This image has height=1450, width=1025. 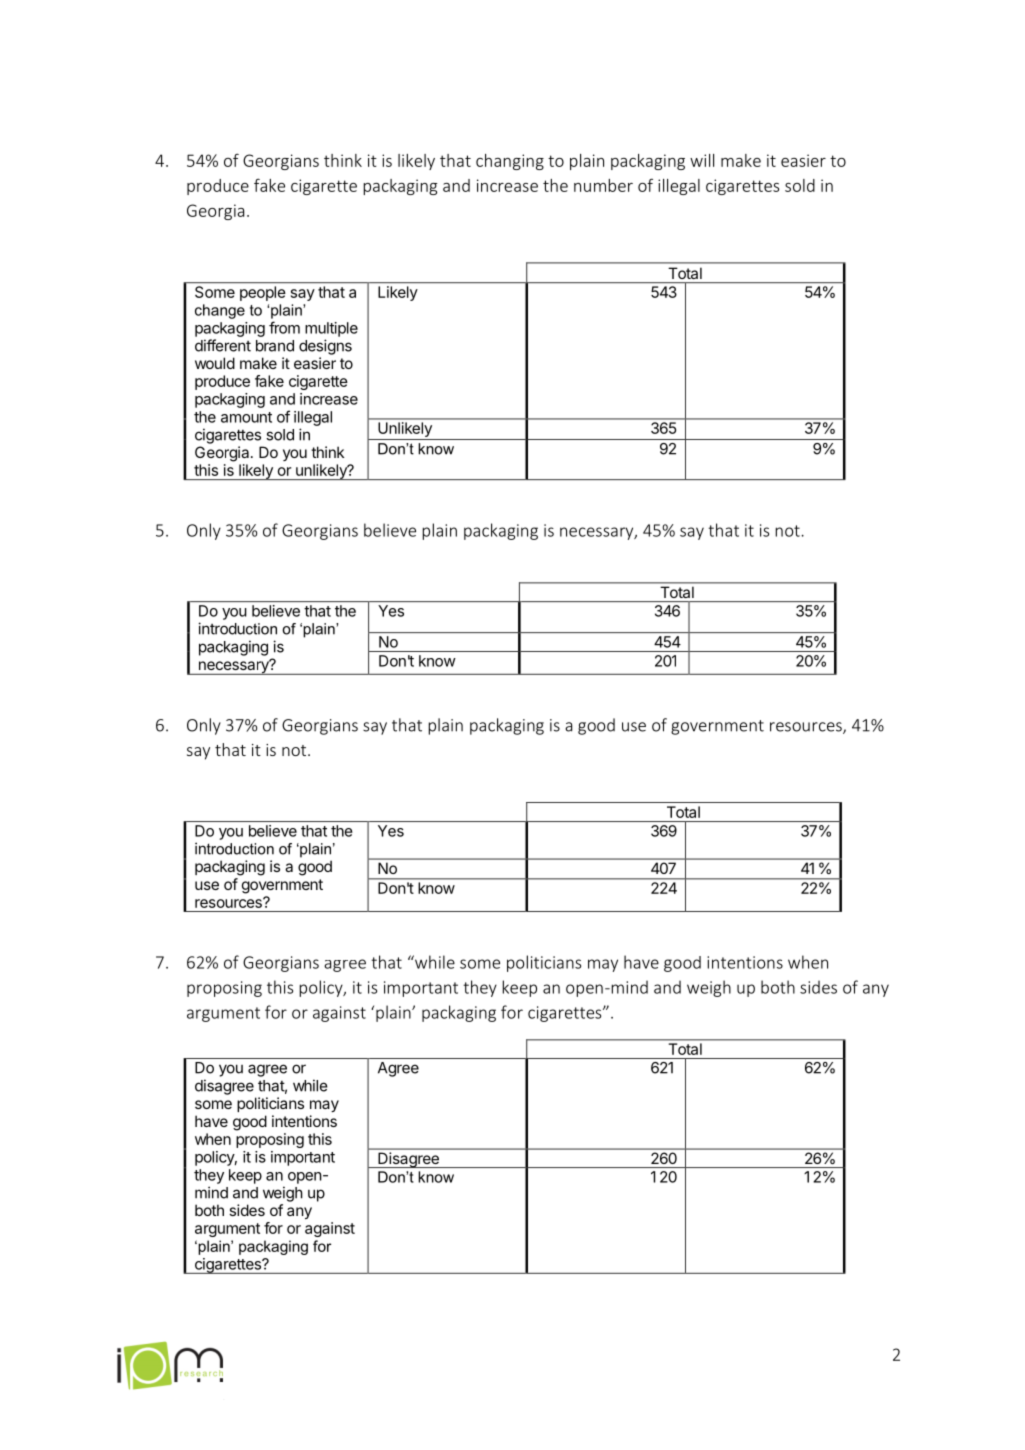 I want to click on amount, so click(x=246, y=417).
